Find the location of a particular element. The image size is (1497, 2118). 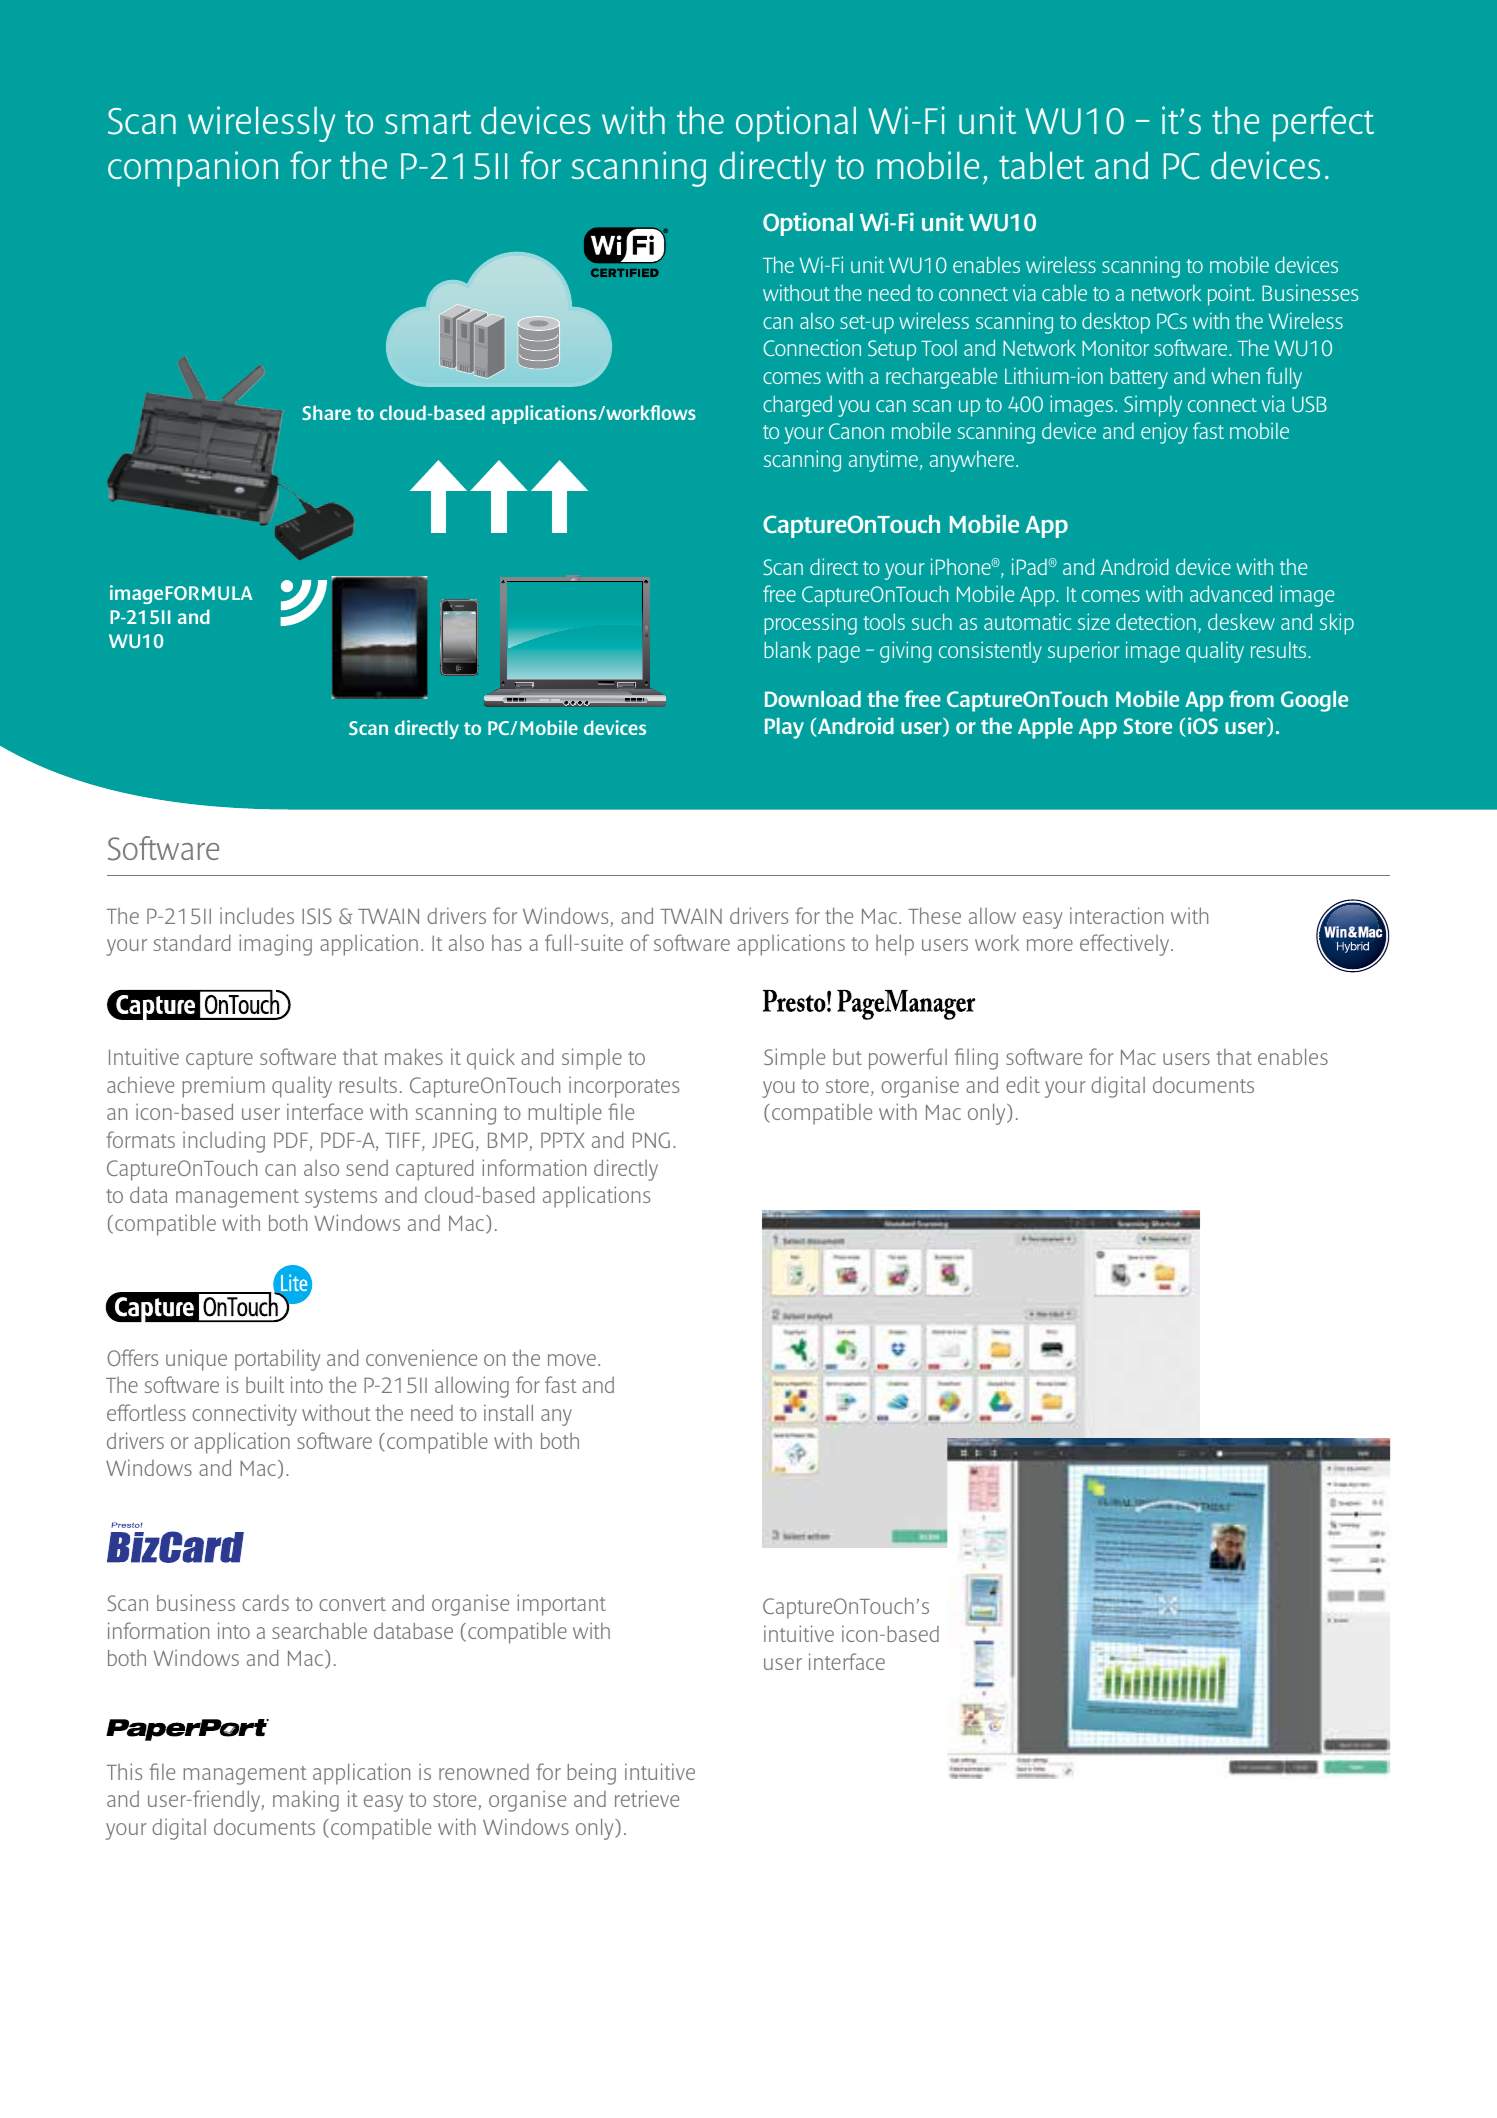

Setup is located at coordinates (892, 350).
